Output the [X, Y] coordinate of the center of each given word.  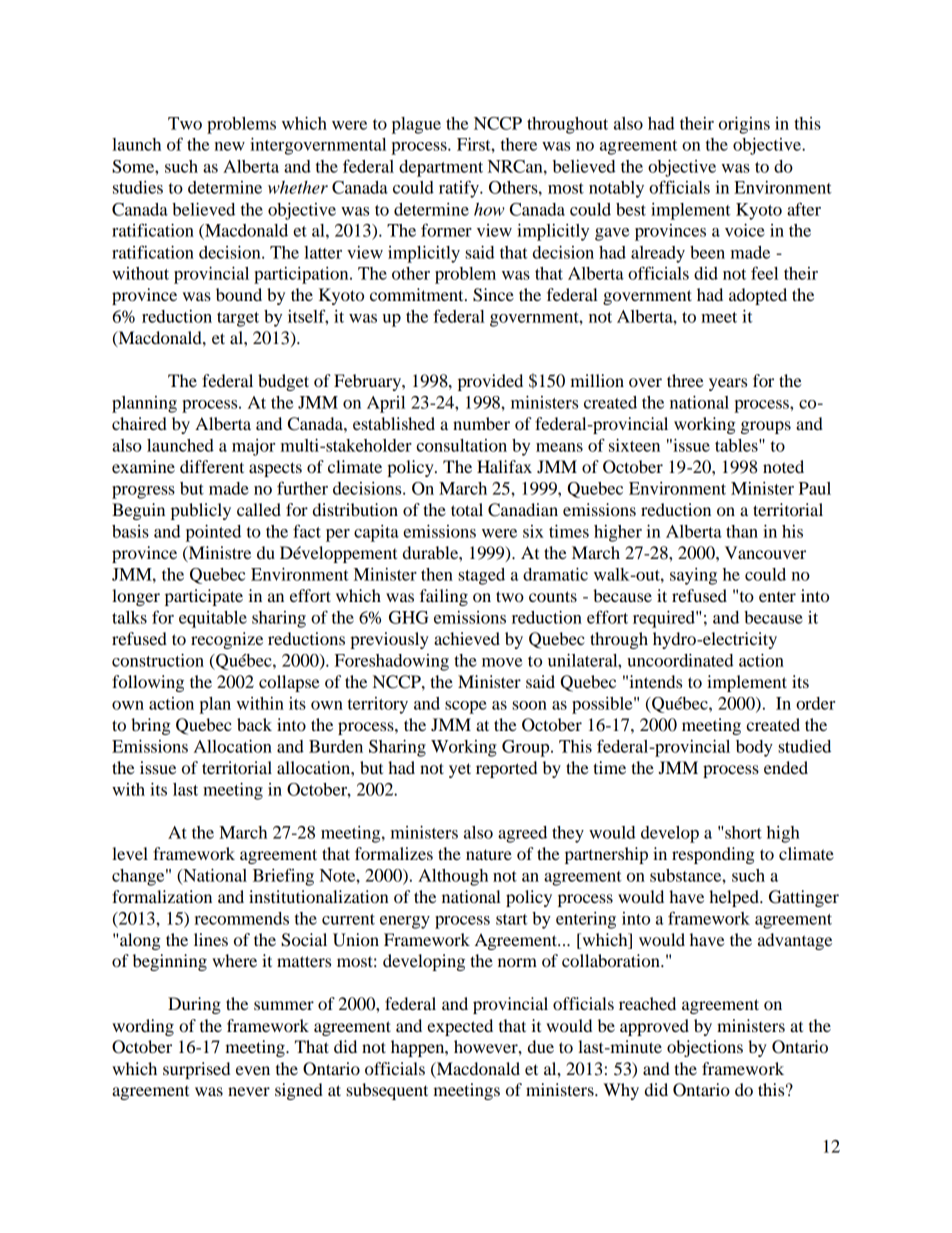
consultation [461, 445]
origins [744, 125]
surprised [196, 1070]
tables [737, 445]
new [229, 146]
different [212, 466]
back [254, 724]
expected [460, 1027]
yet [460, 770]
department [441, 168]
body [754, 748]
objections [705, 1048]
